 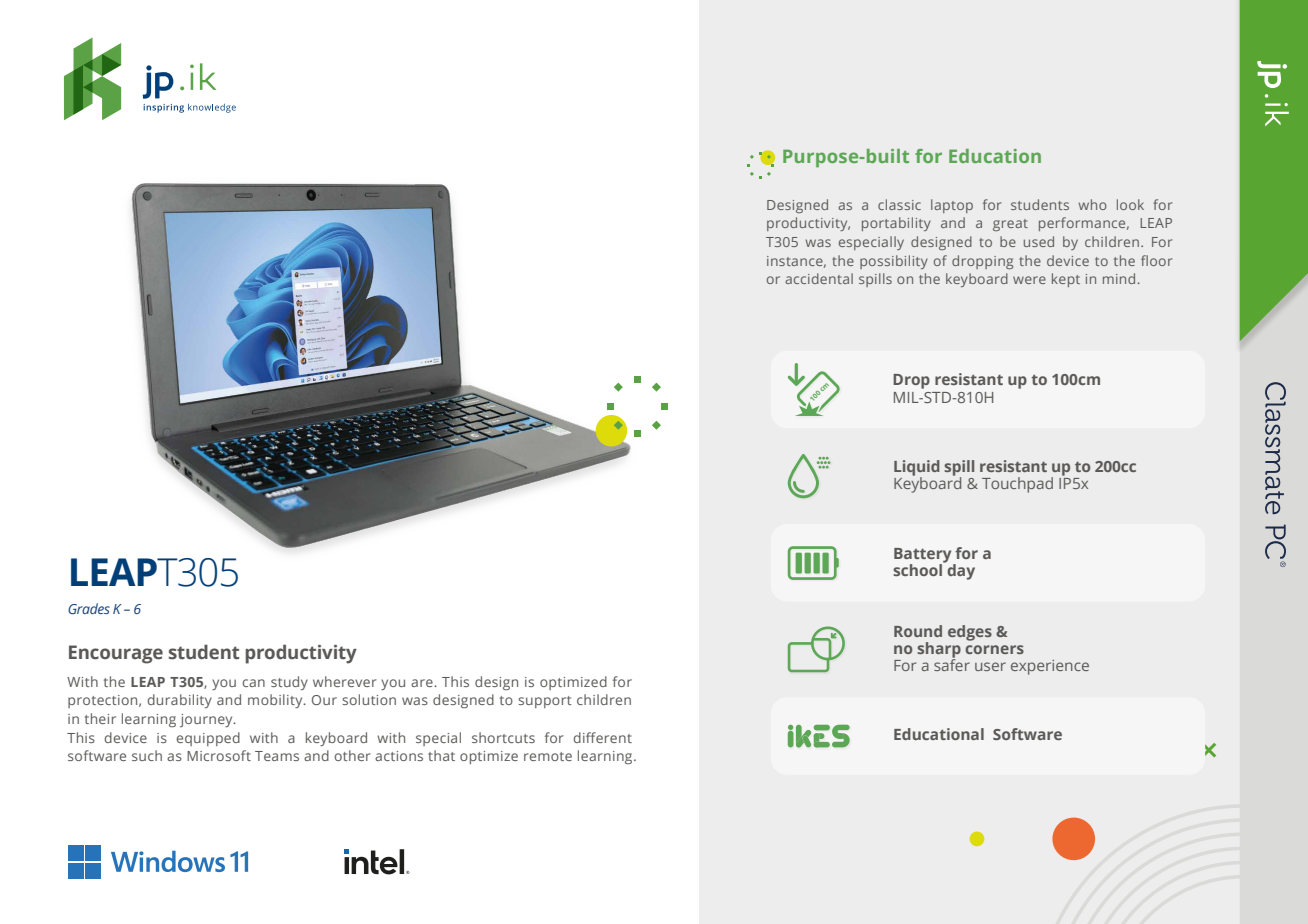 What do you see at coordinates (896, 224) in the screenshot?
I see `portability` at bounding box center [896, 224].
